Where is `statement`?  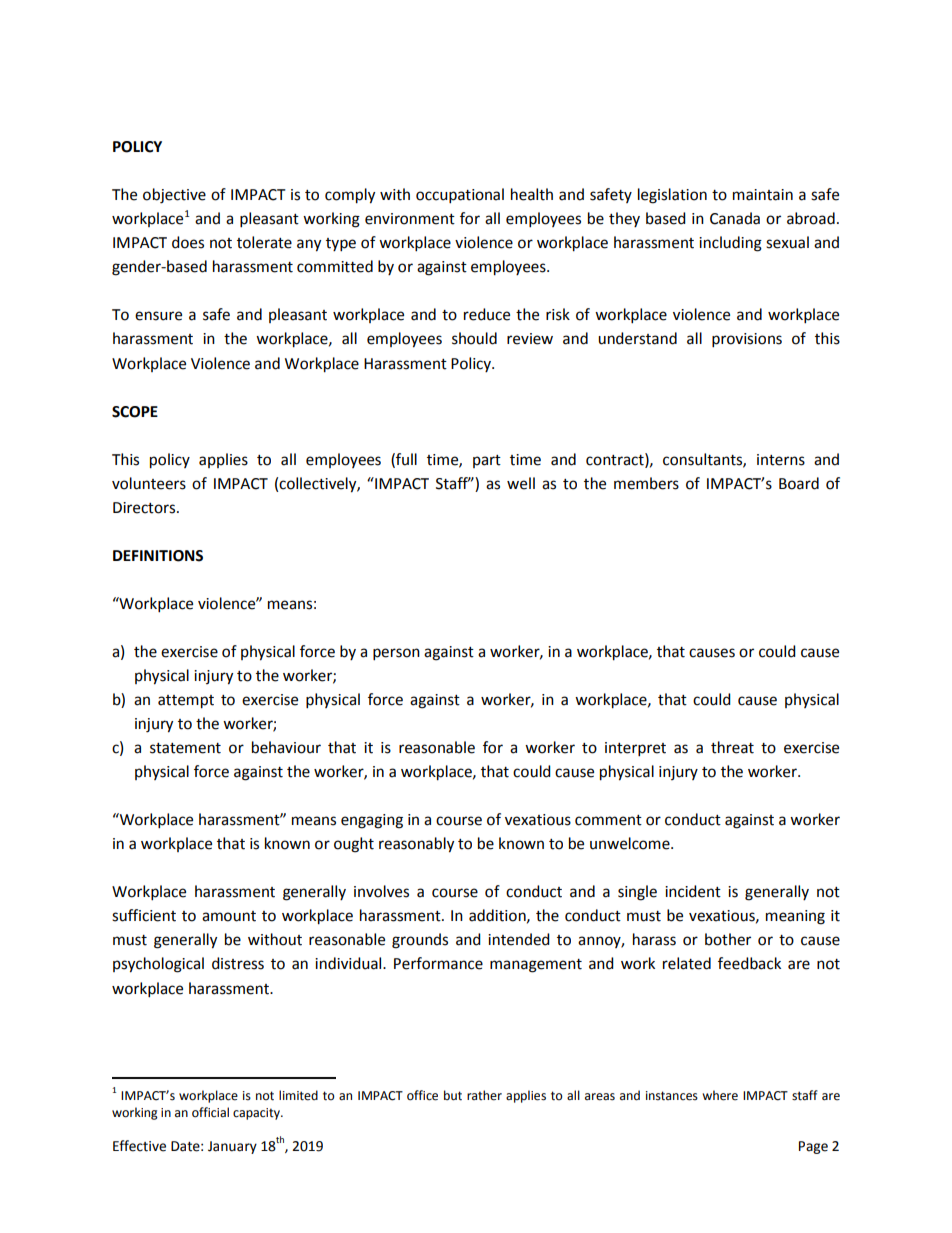
statement is located at coordinates (185, 748).
